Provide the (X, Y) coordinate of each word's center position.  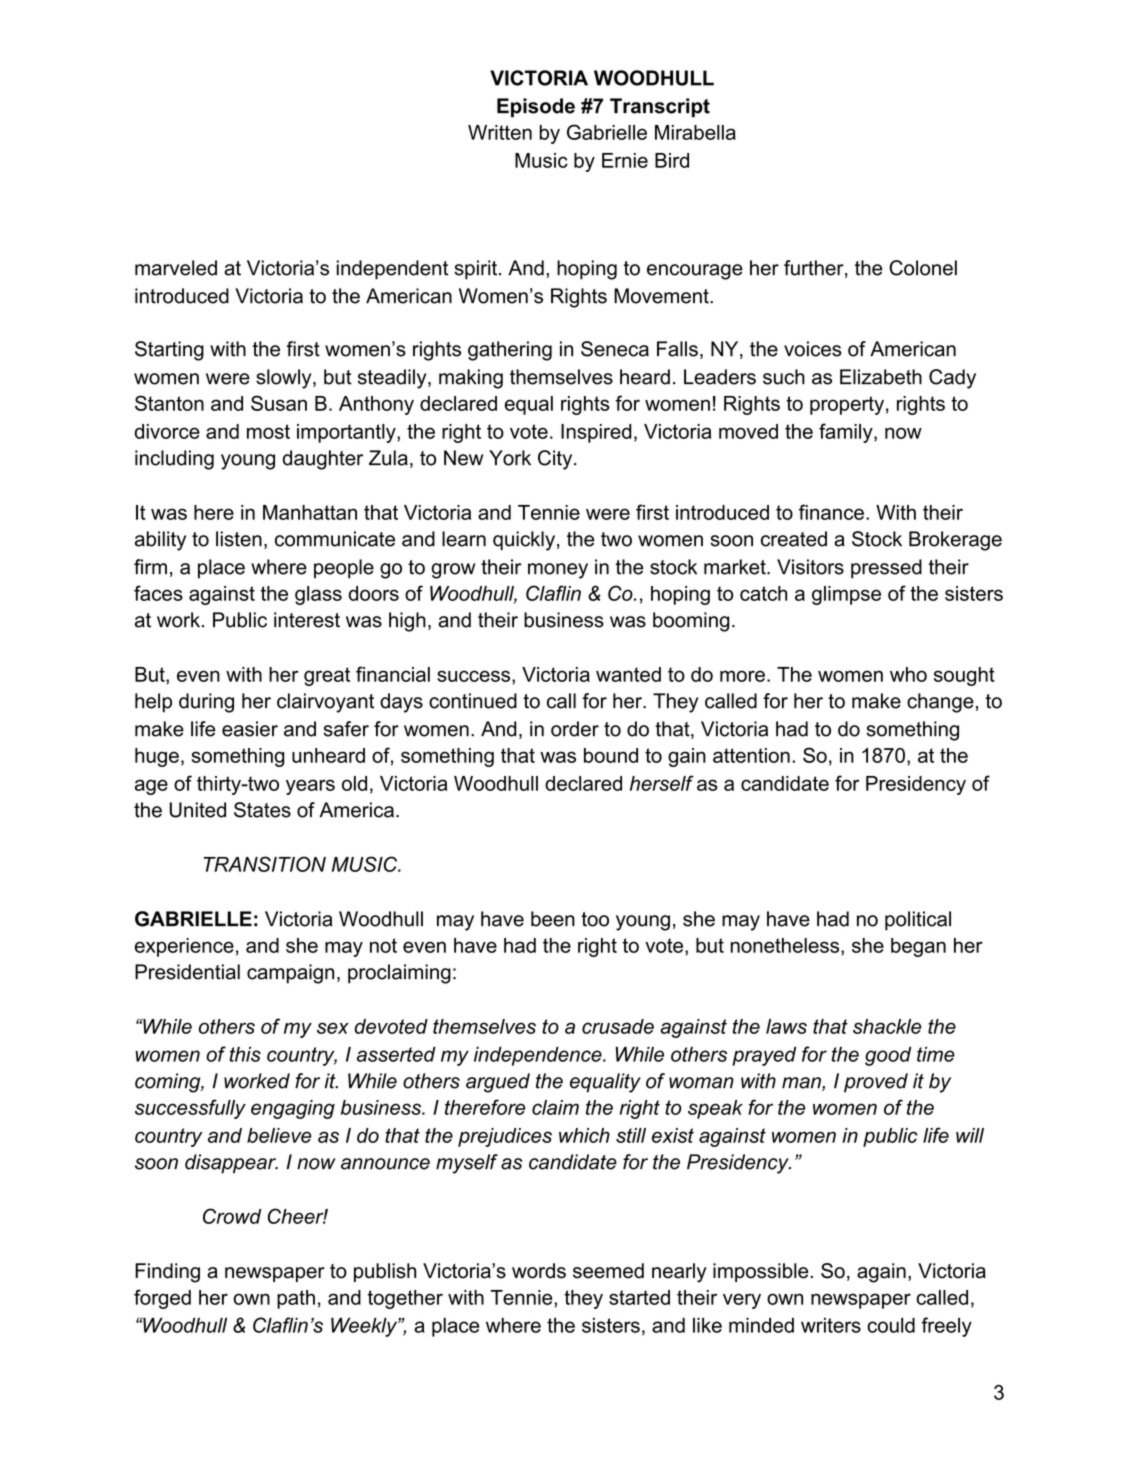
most (268, 431)
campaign (290, 974)
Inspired (596, 433)
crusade (618, 1026)
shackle (887, 1026)
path (296, 1299)
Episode (536, 108)
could (891, 1325)
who (908, 674)
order (575, 729)
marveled (176, 268)
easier (250, 729)
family (847, 433)
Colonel (923, 268)
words (539, 1271)
